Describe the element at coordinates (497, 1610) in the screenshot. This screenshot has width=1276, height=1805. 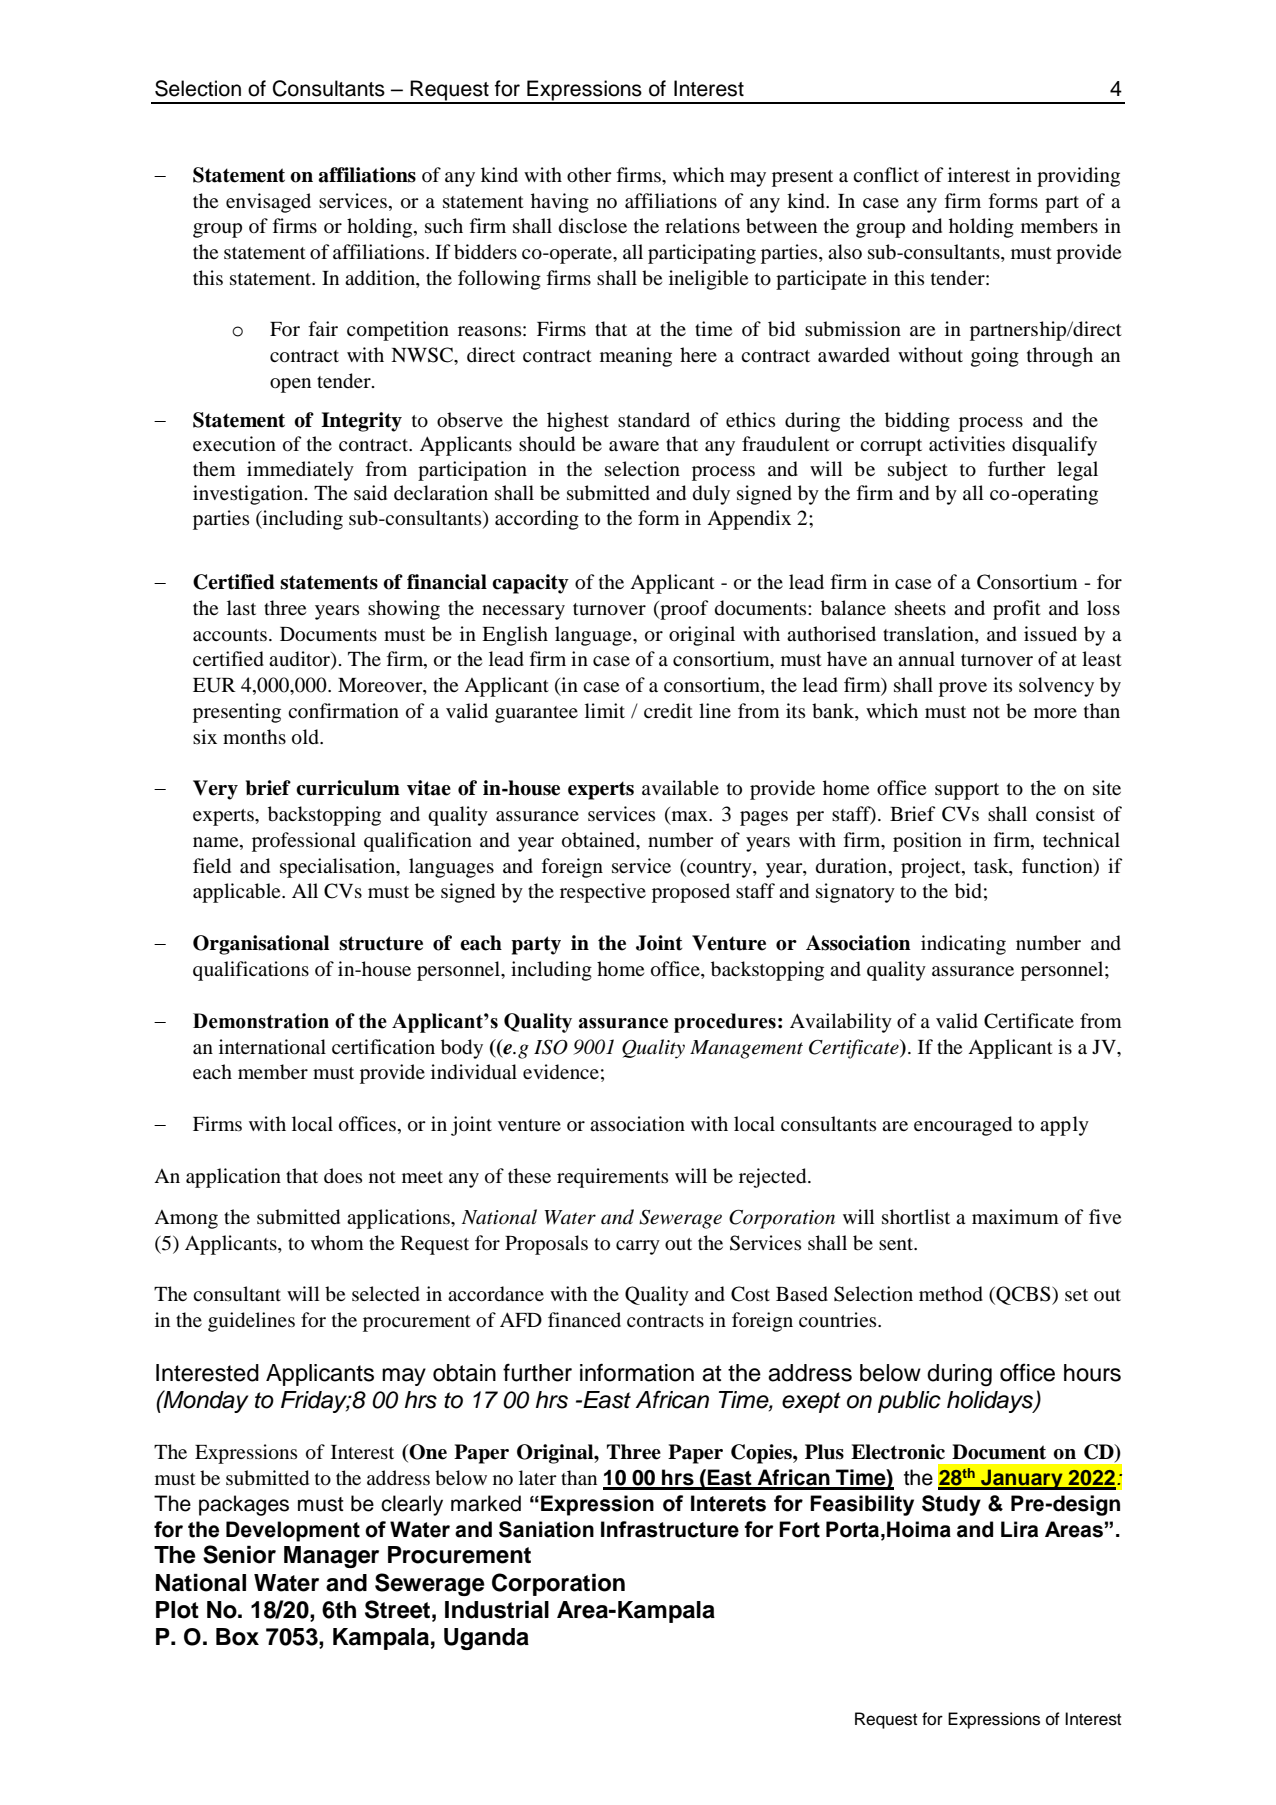
I see `Industrial` at that location.
